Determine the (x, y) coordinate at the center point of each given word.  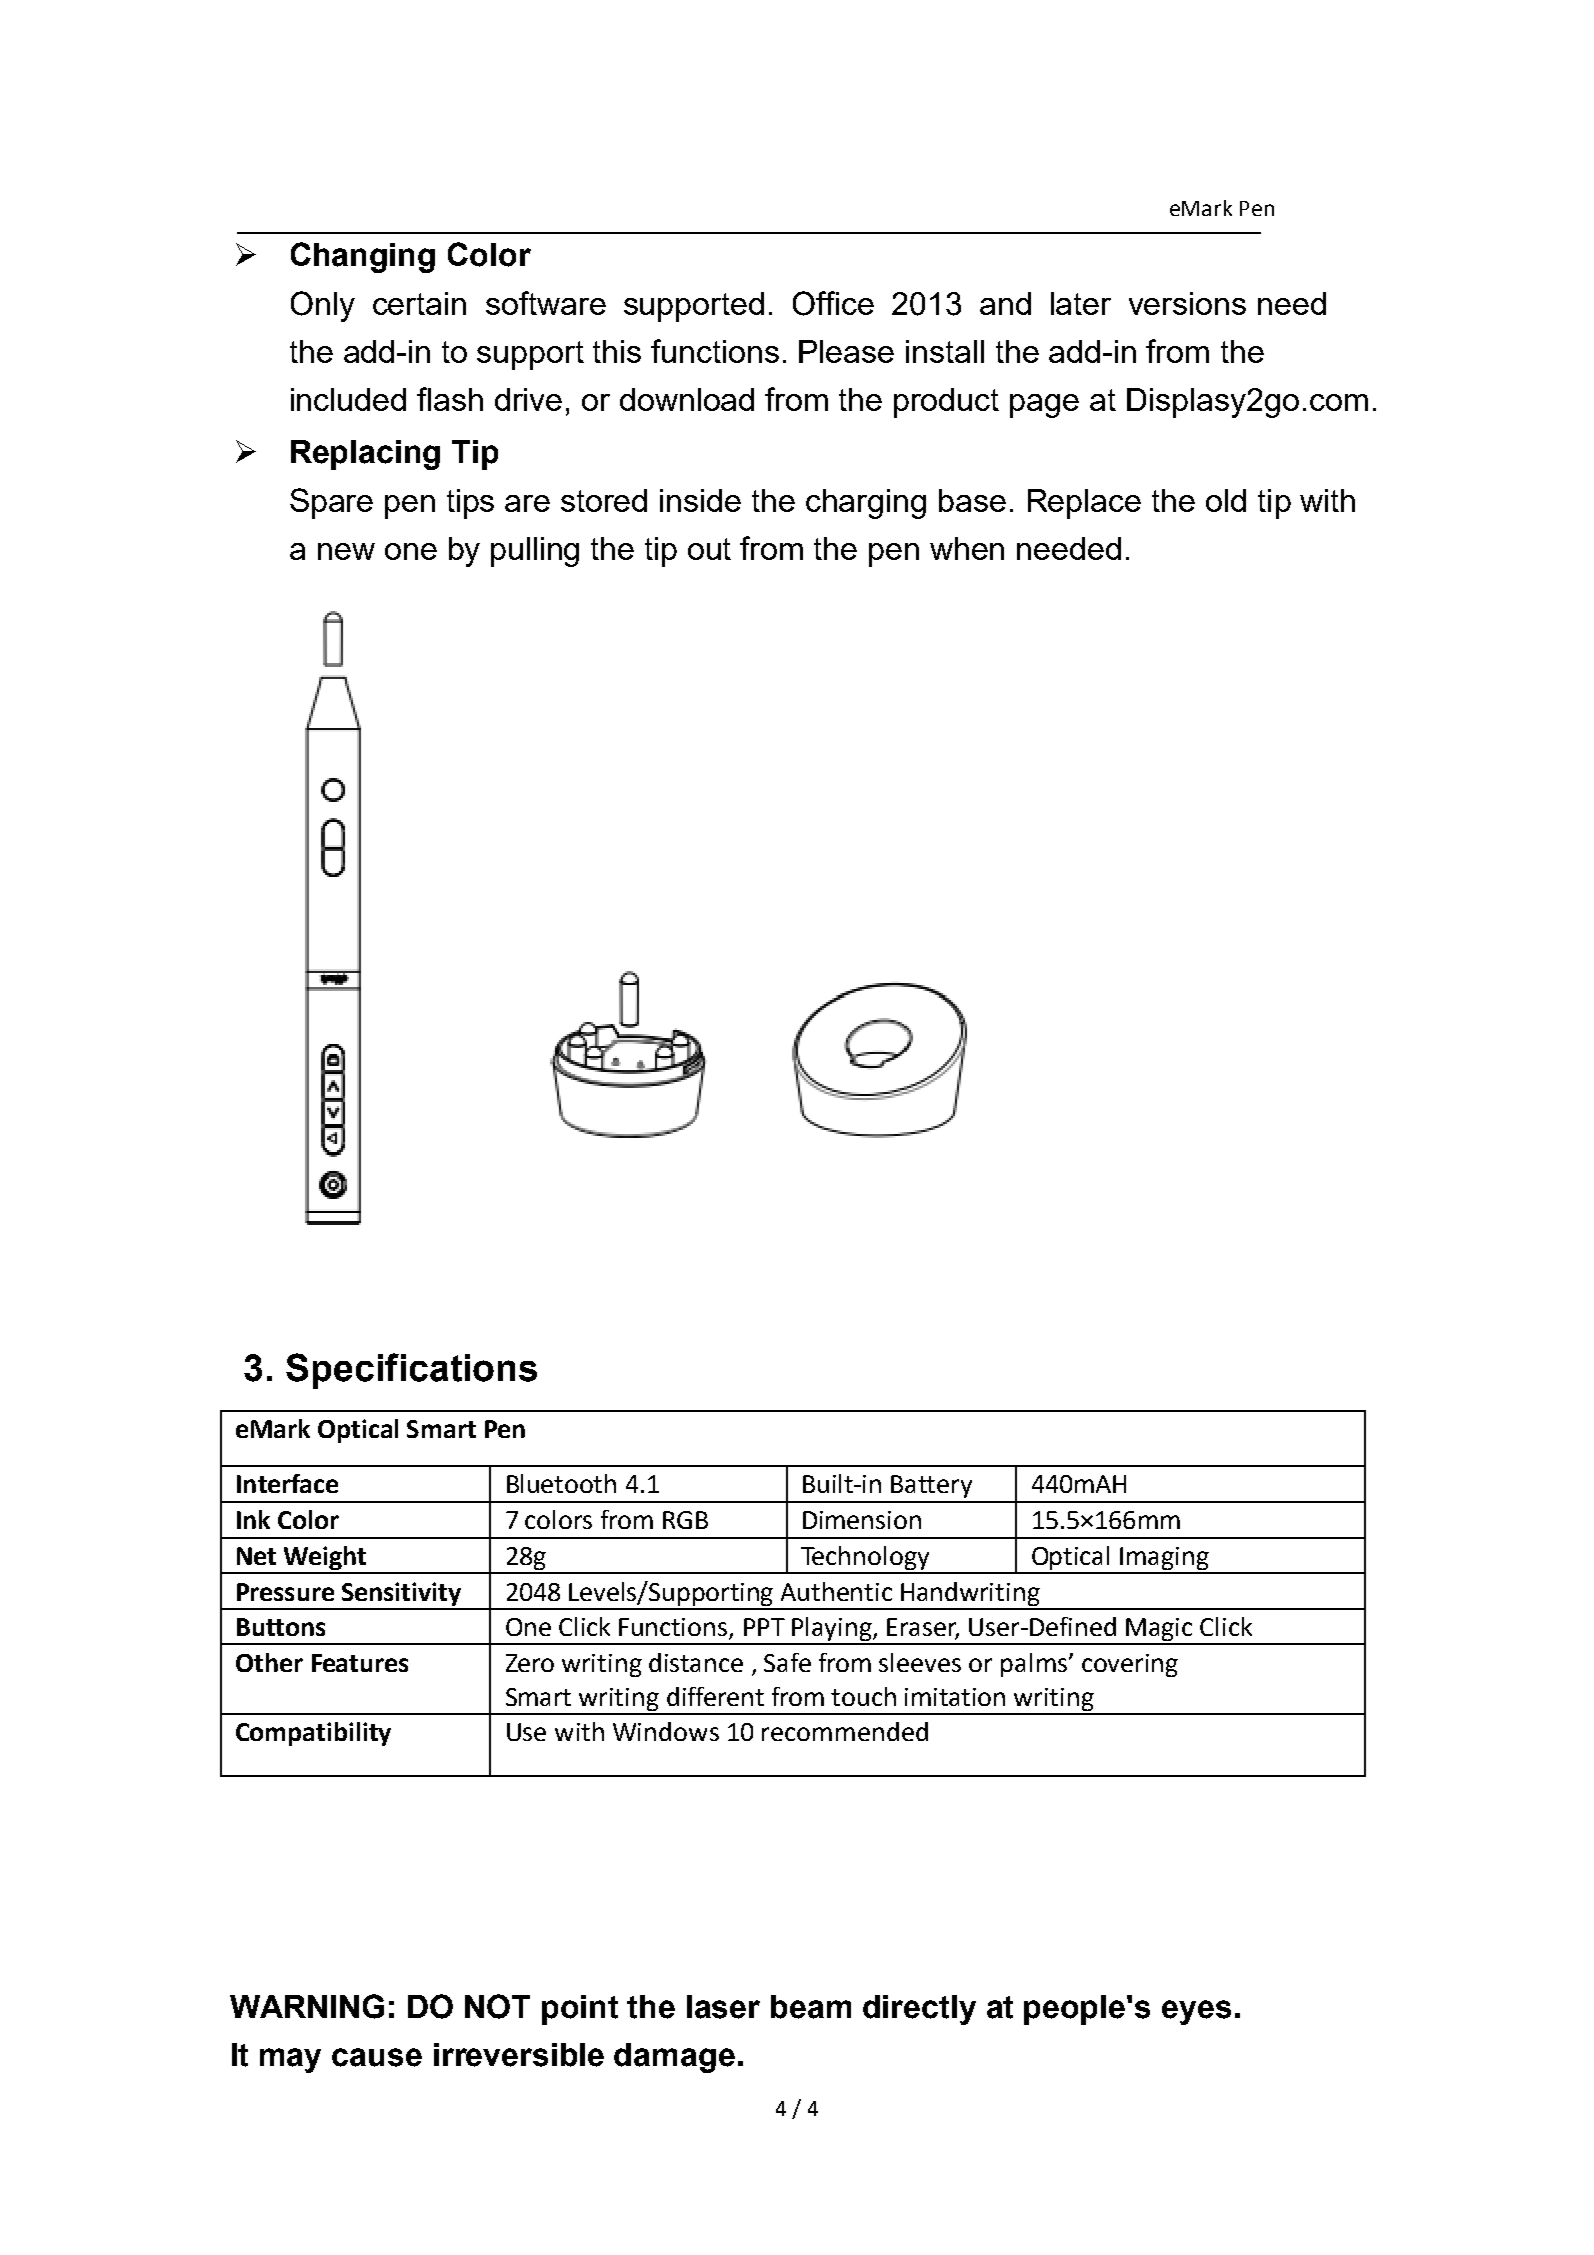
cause (377, 2057)
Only (323, 306)
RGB (685, 1520)
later (1081, 303)
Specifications (411, 1371)
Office (833, 303)
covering (1130, 1665)
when (967, 548)
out (709, 549)
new (346, 551)
